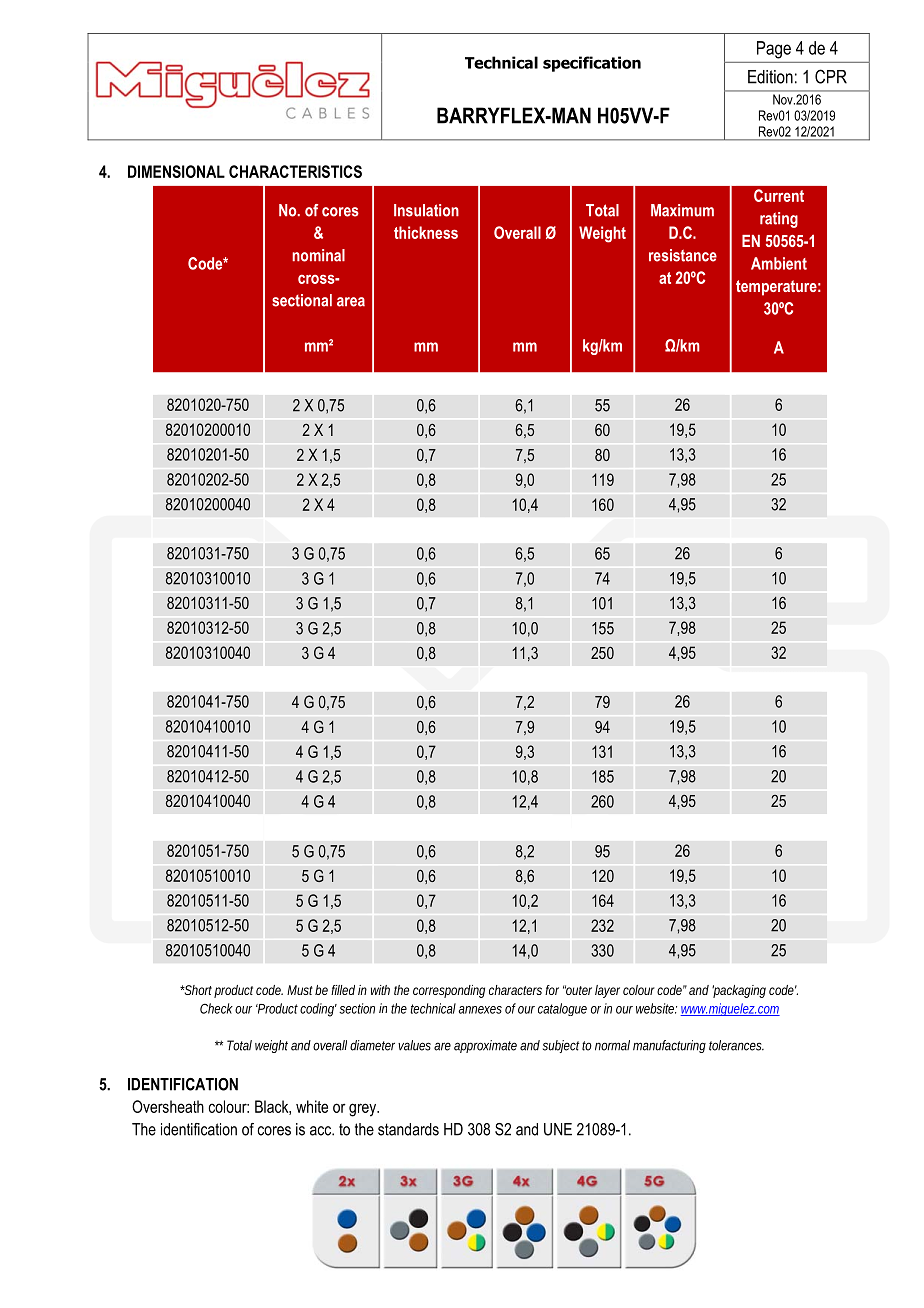 This document has height=1308, width=924. I want to click on characters, so click(515, 990).
